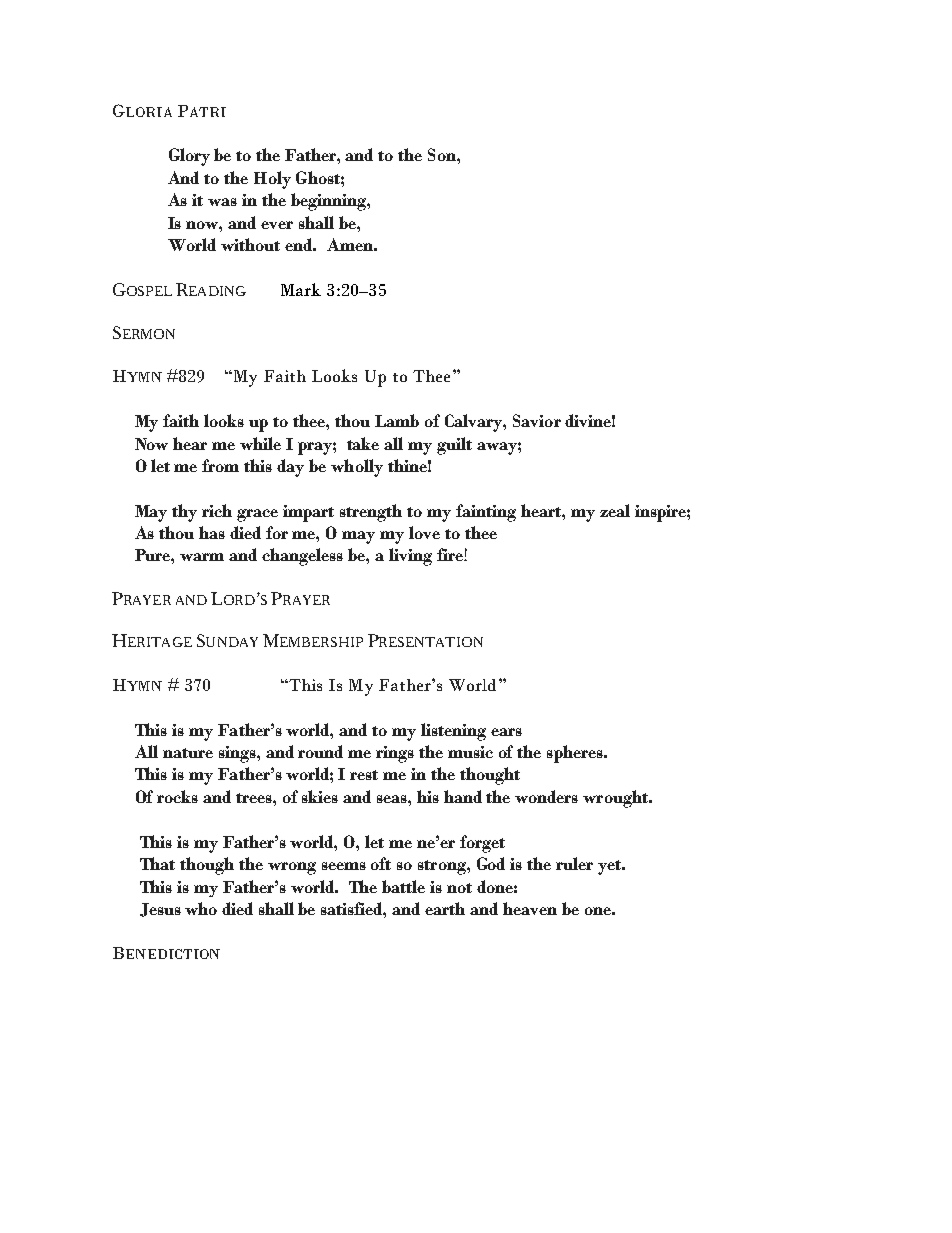  I want to click on living, so click(410, 557).
